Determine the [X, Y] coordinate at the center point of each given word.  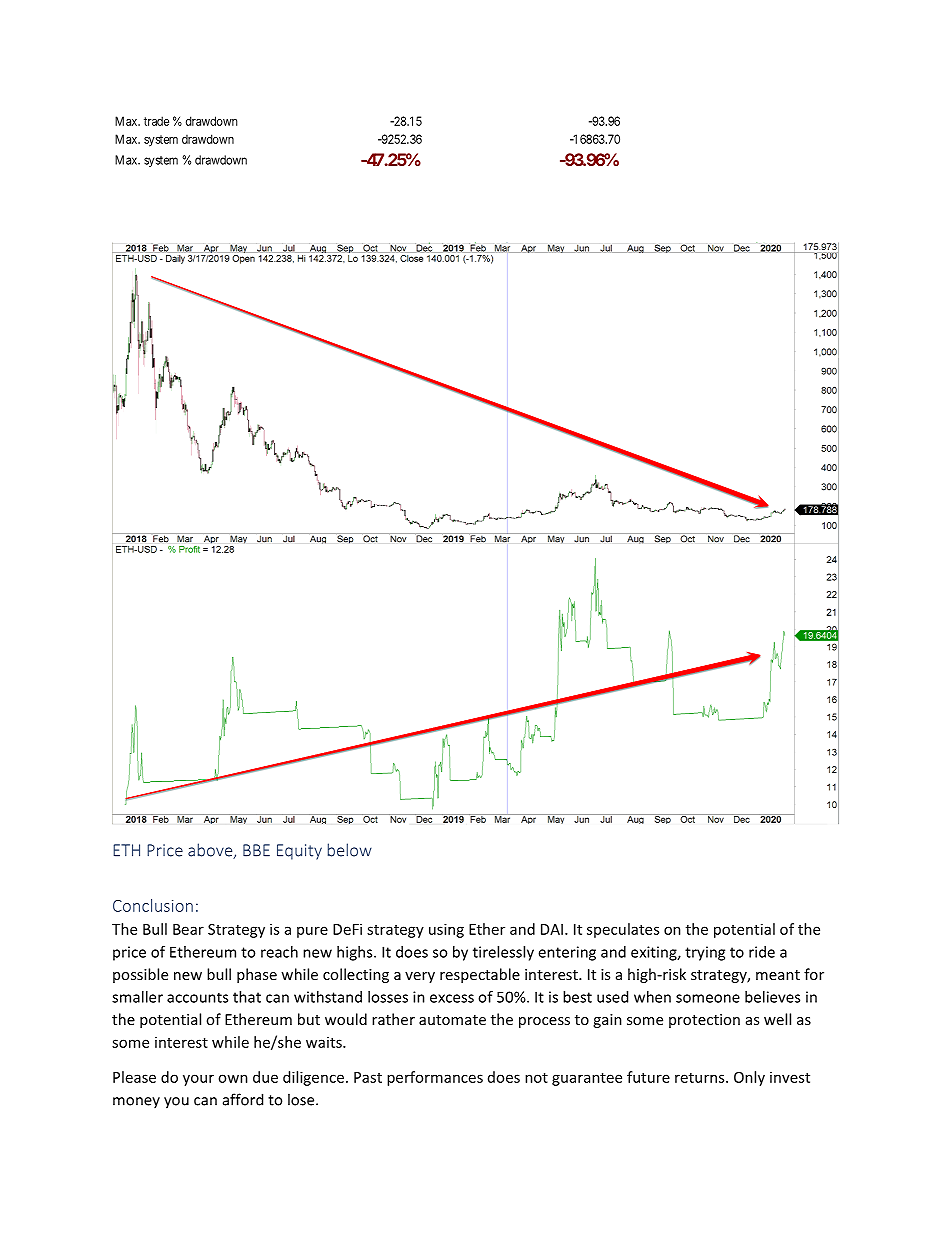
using [446, 930]
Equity [299, 852]
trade [156, 121]
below [350, 850]
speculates [623, 930]
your [198, 1080]
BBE [256, 850]
